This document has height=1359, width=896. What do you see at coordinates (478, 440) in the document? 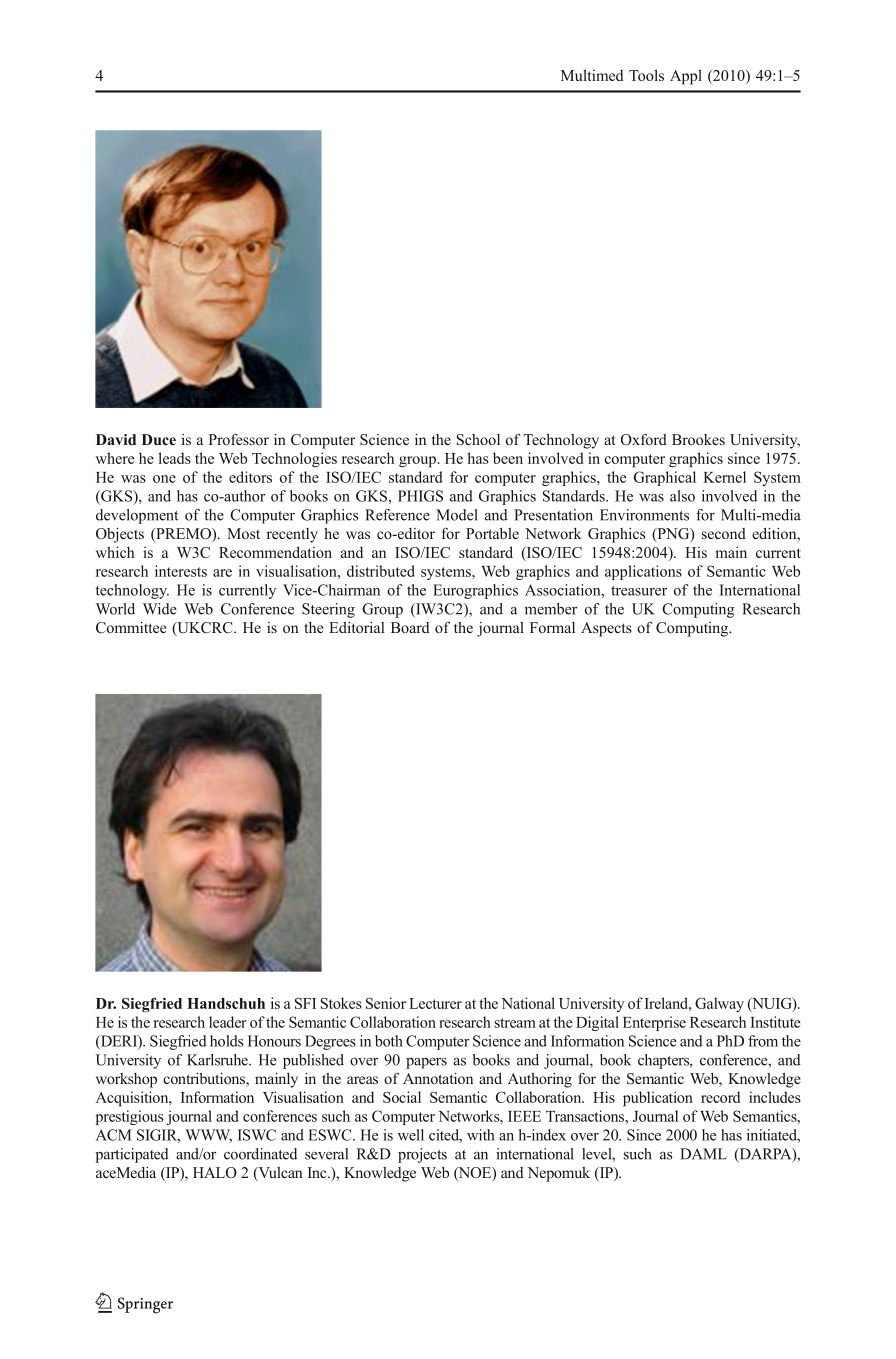
I see `School` at bounding box center [478, 440].
